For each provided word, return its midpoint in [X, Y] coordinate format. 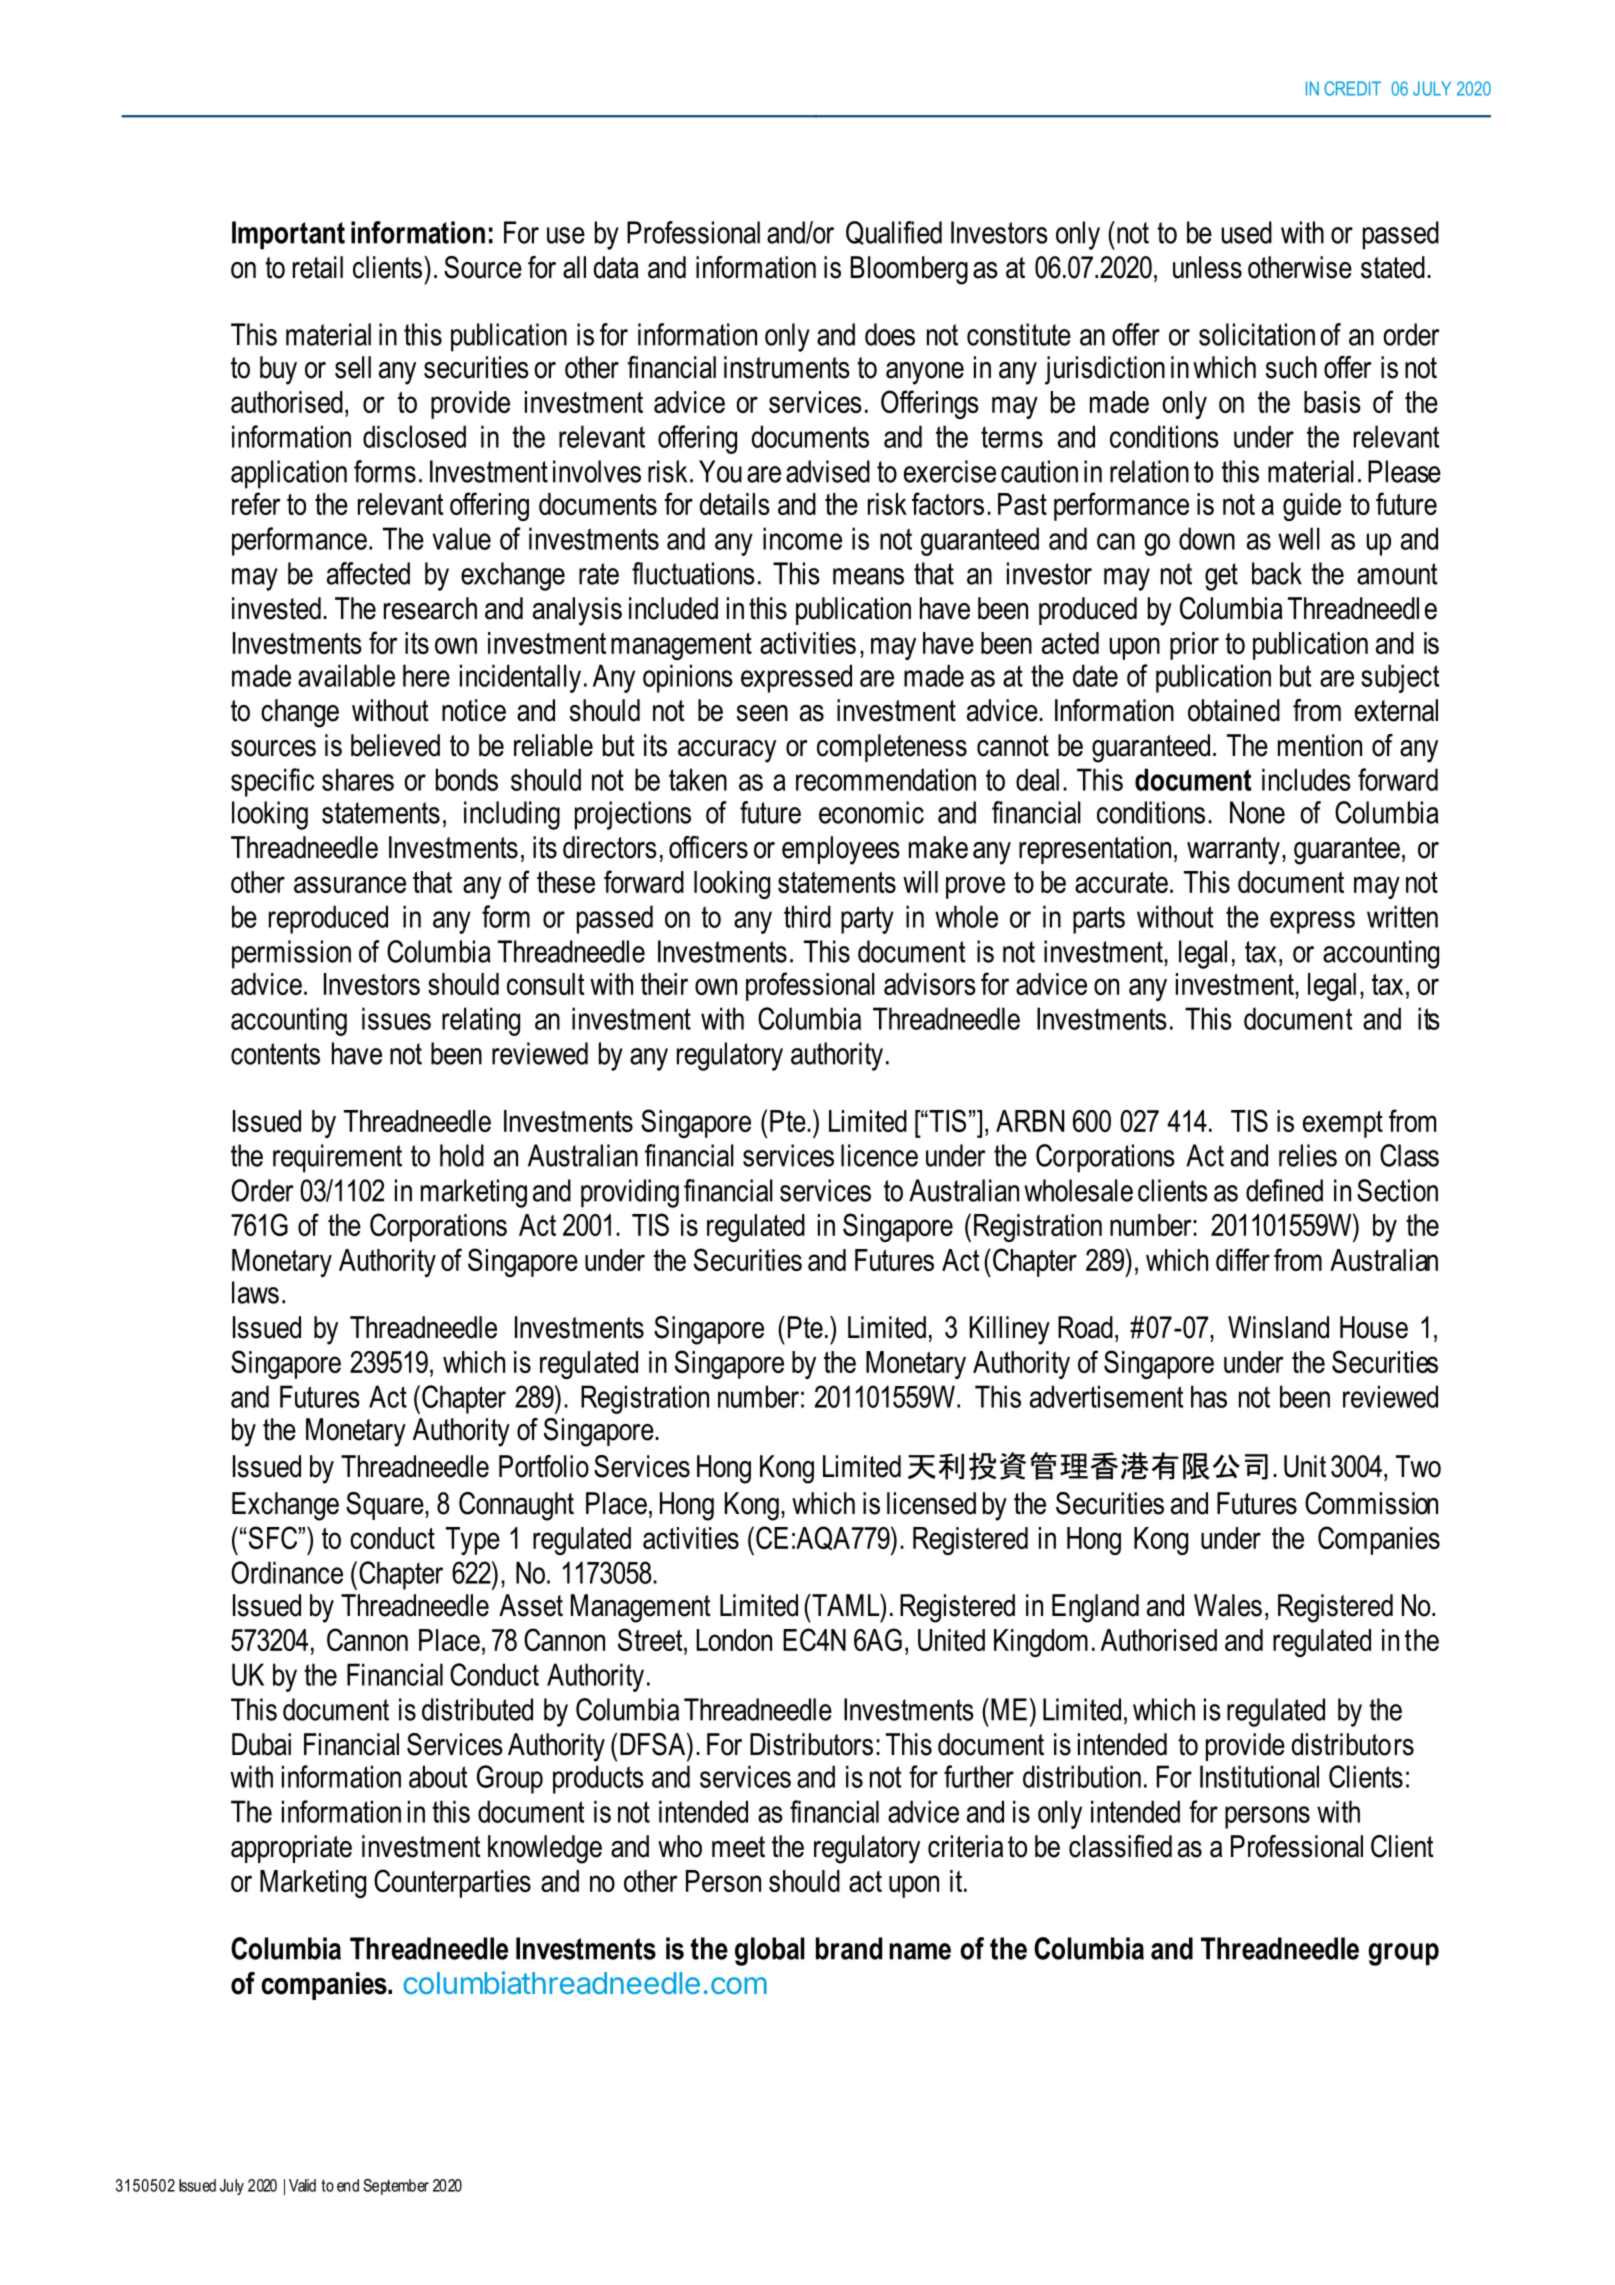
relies [1308, 1155]
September [396, 2187]
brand [849, 1948]
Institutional [1259, 1776]
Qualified [894, 233]
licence [879, 1155]
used [1247, 232]
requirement [337, 1158]
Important [288, 235]
